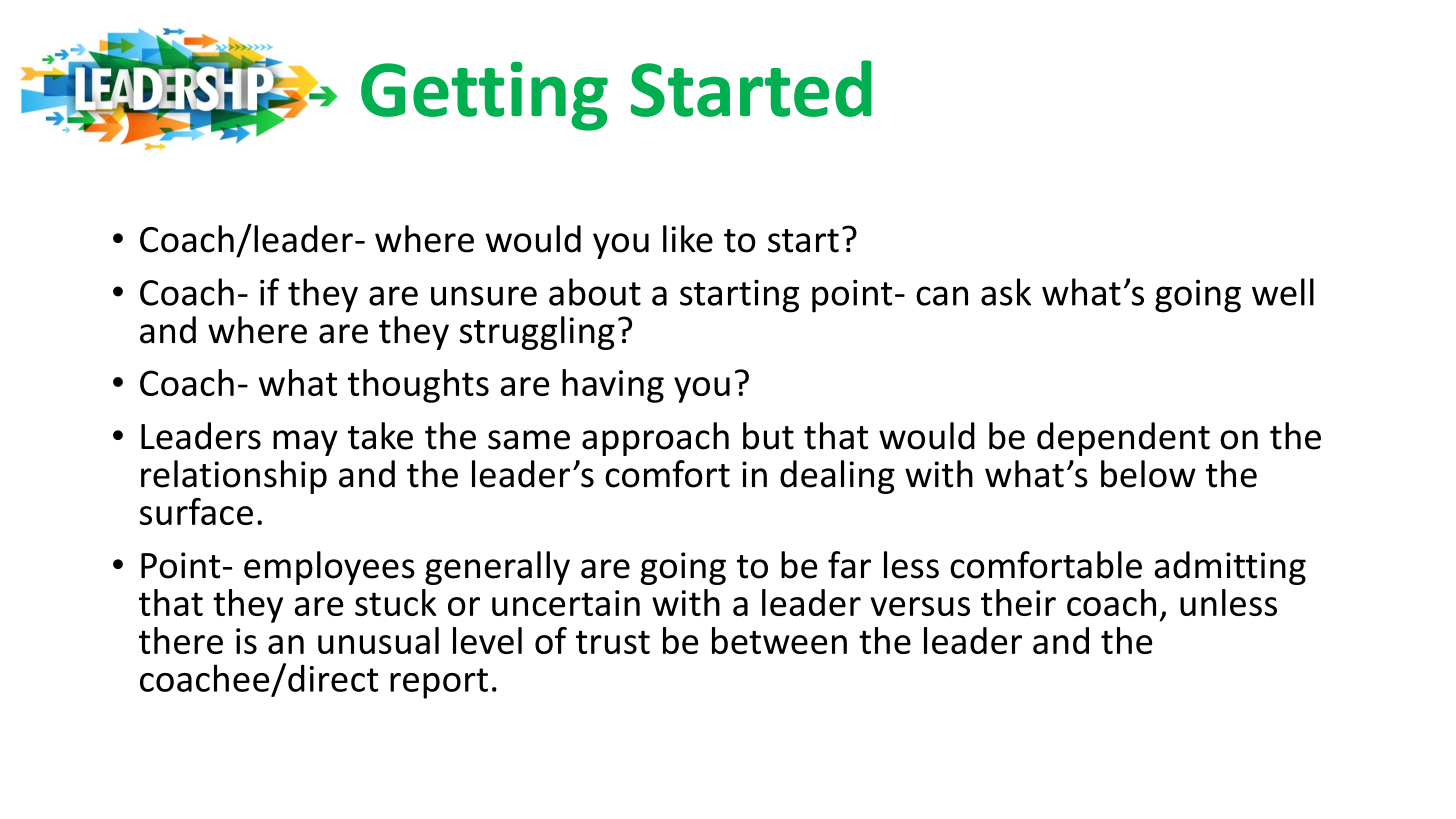 The width and height of the screenshot is (1456, 819). I want to click on well, so click(1283, 292).
